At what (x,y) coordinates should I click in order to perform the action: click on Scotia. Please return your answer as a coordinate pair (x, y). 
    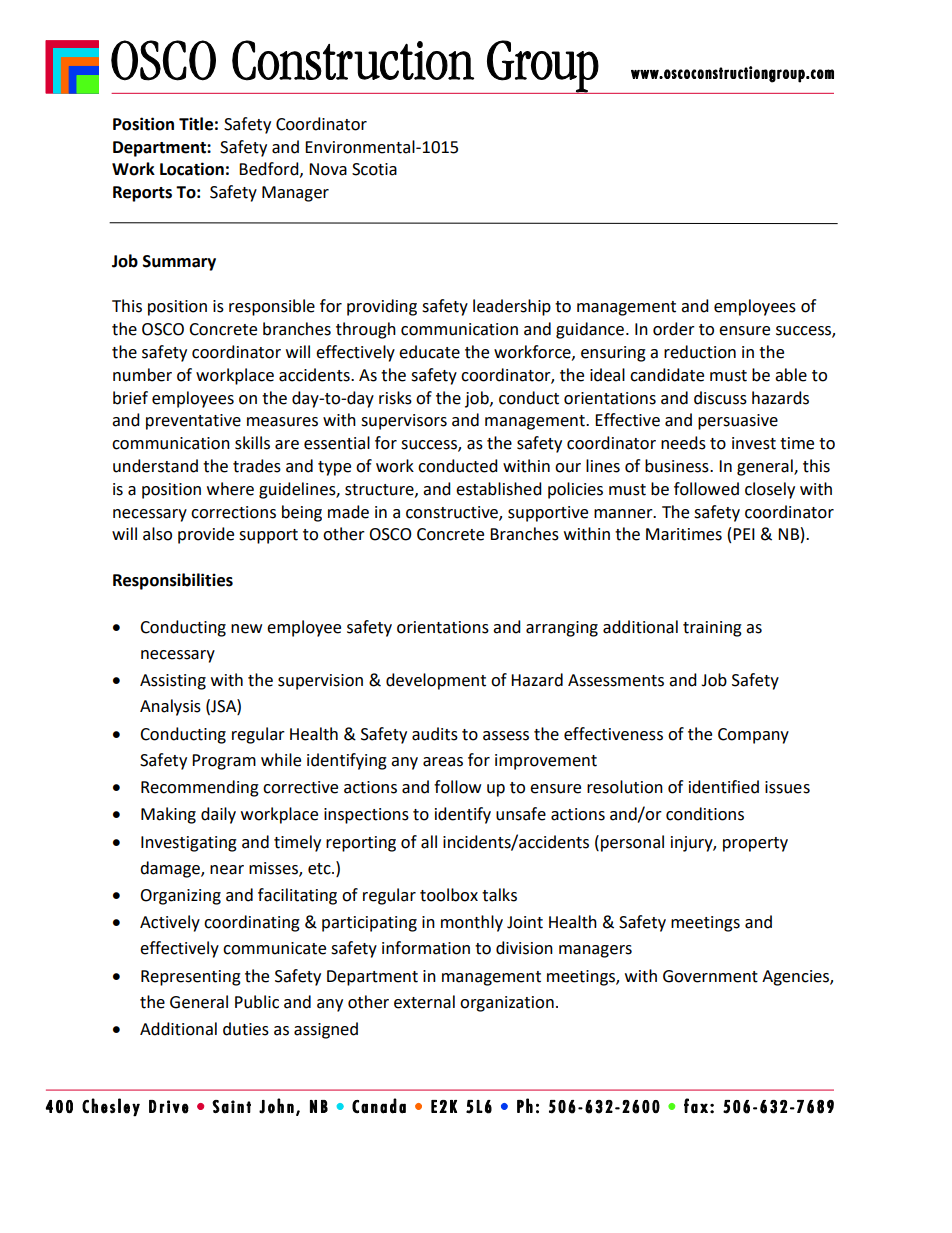
    Looking at the image, I should click on (374, 169).
